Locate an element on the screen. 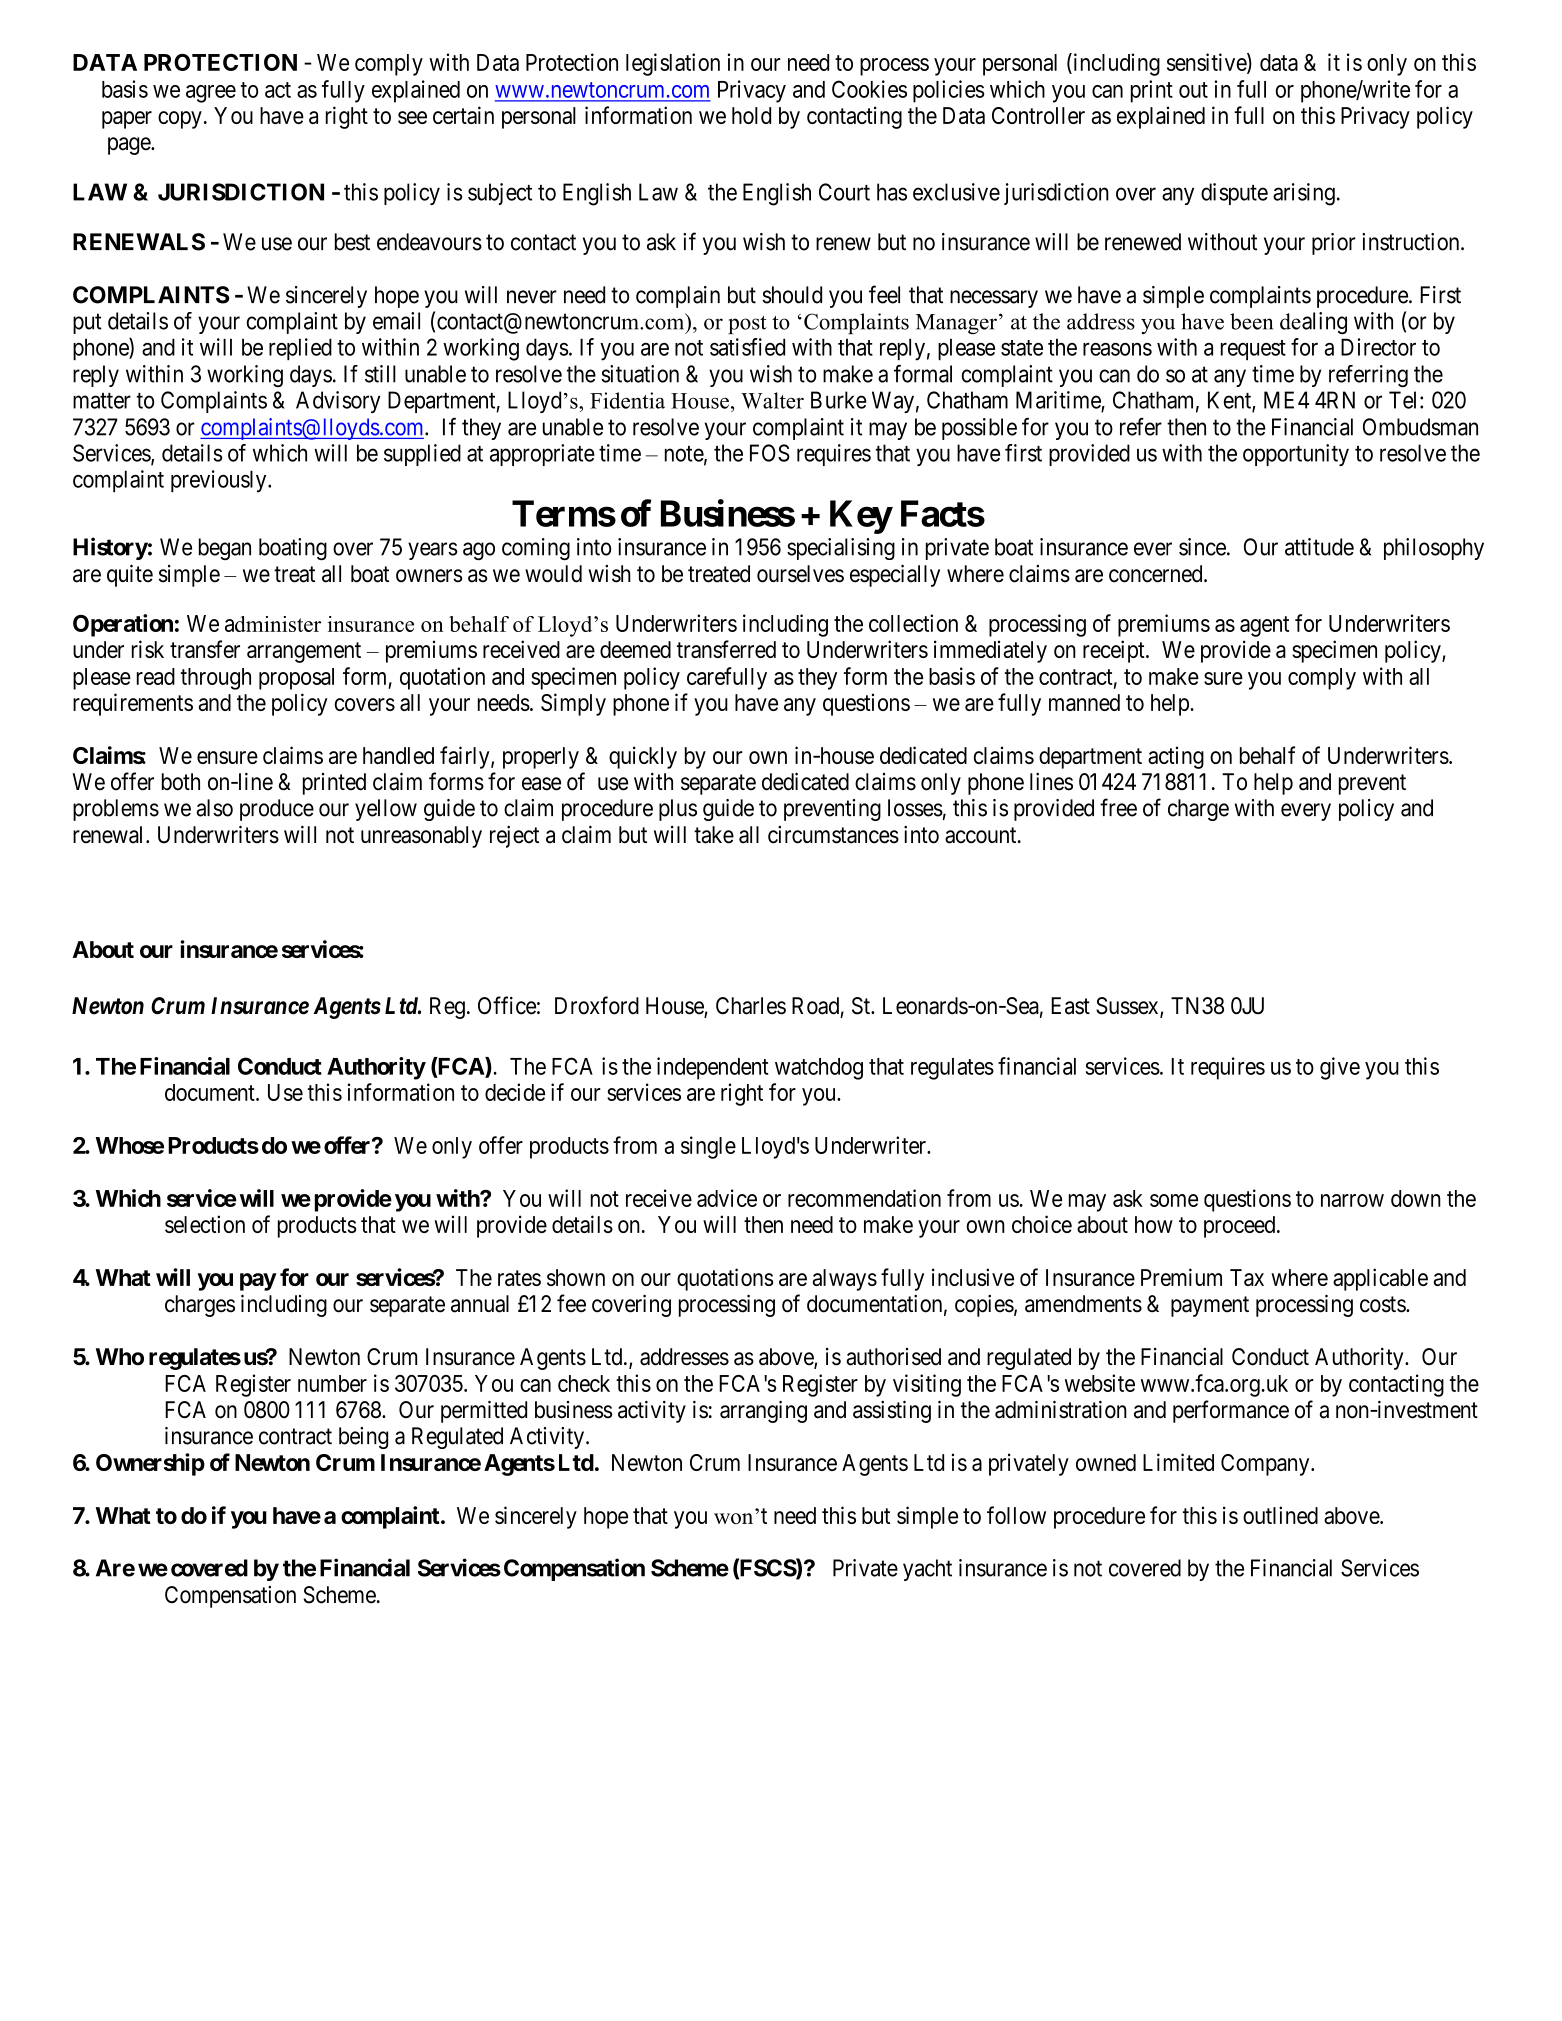 The image size is (1562, 2021). agree is located at coordinates (211, 94).
